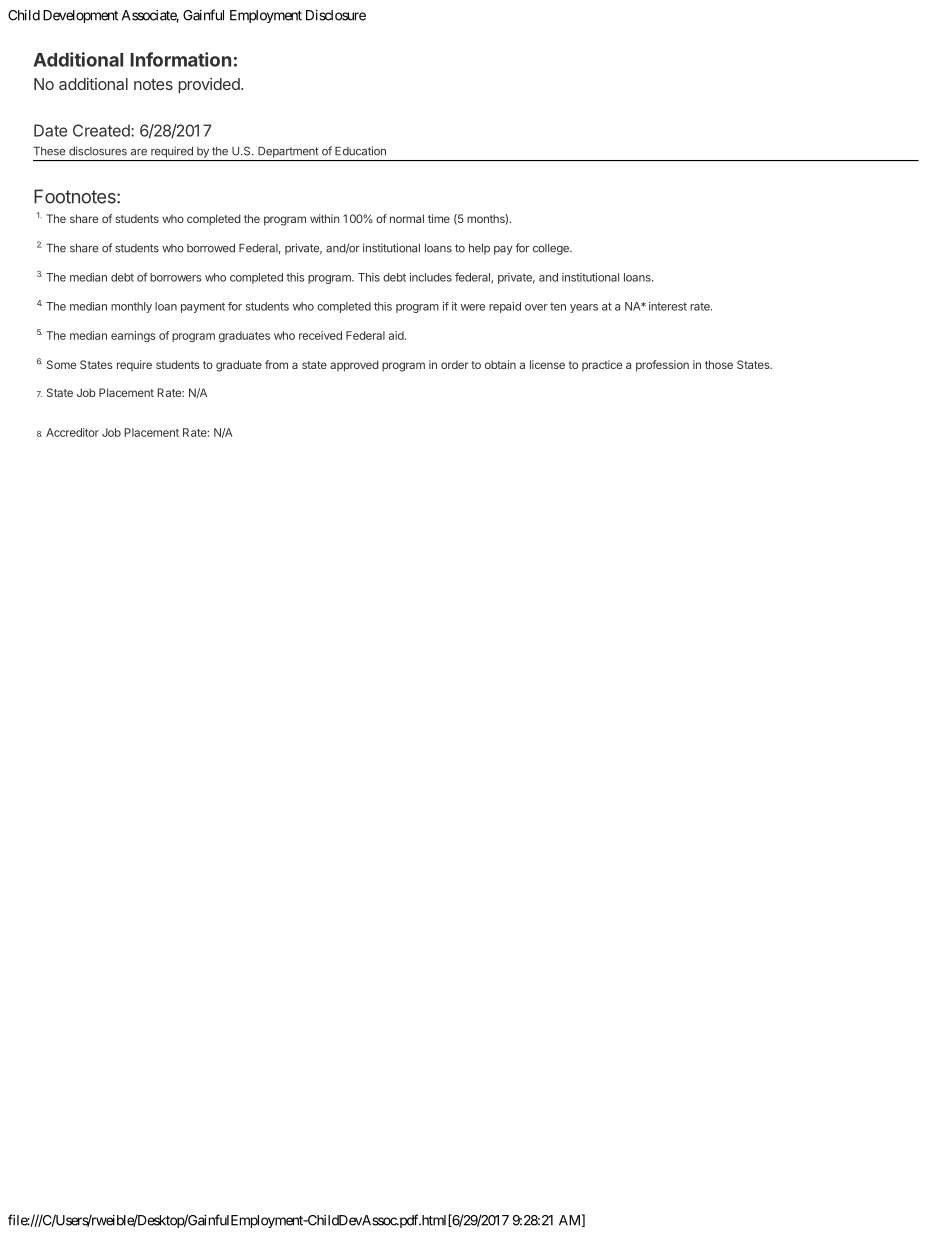 The image size is (952, 1233). What do you see at coordinates (180, 59) in the page?
I see `Information` at bounding box center [180, 59].
